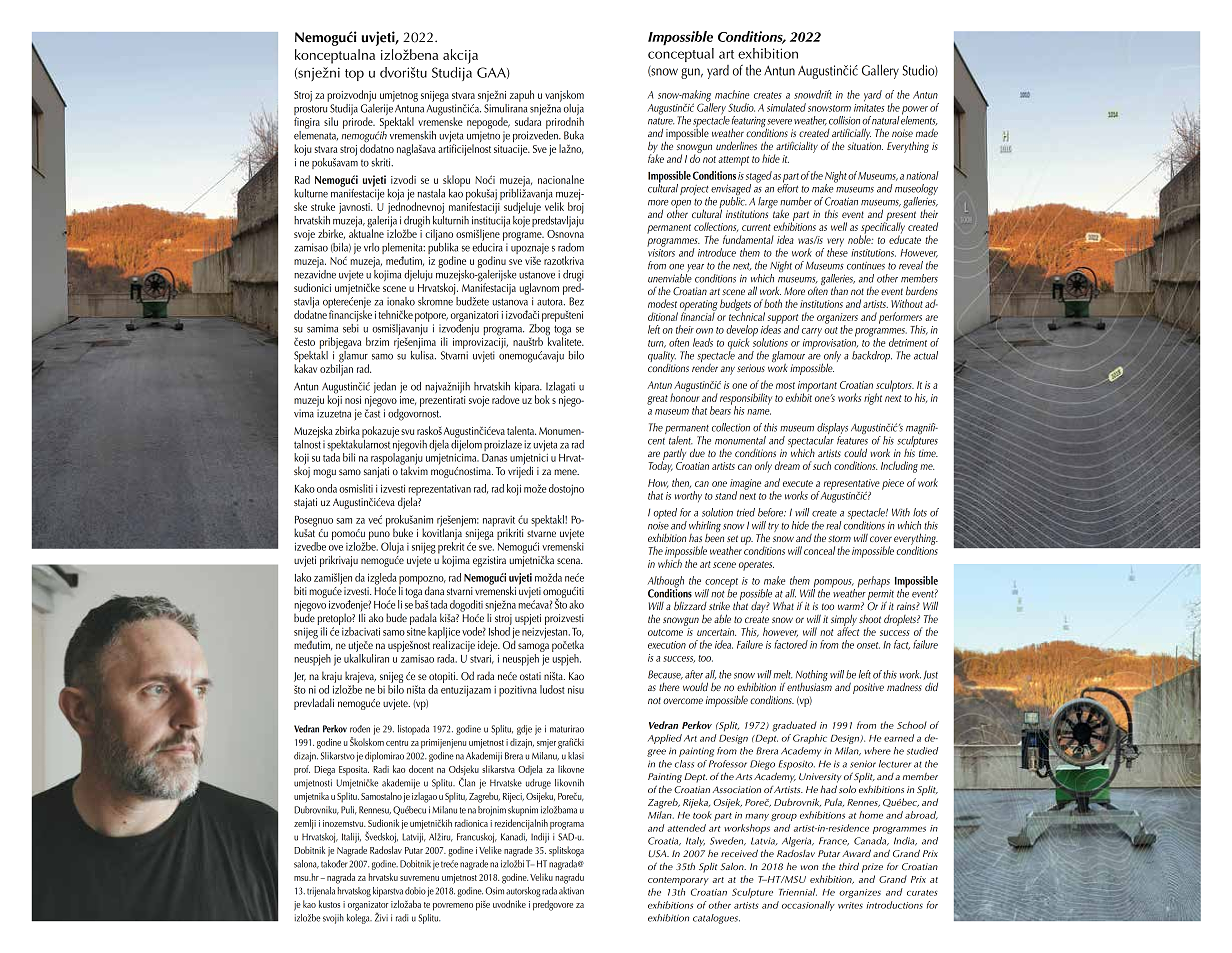 Image resolution: width=1232 pixels, height=953 pixels. Describe the element at coordinates (379, 535) in the screenshot. I see `puno` at that location.
